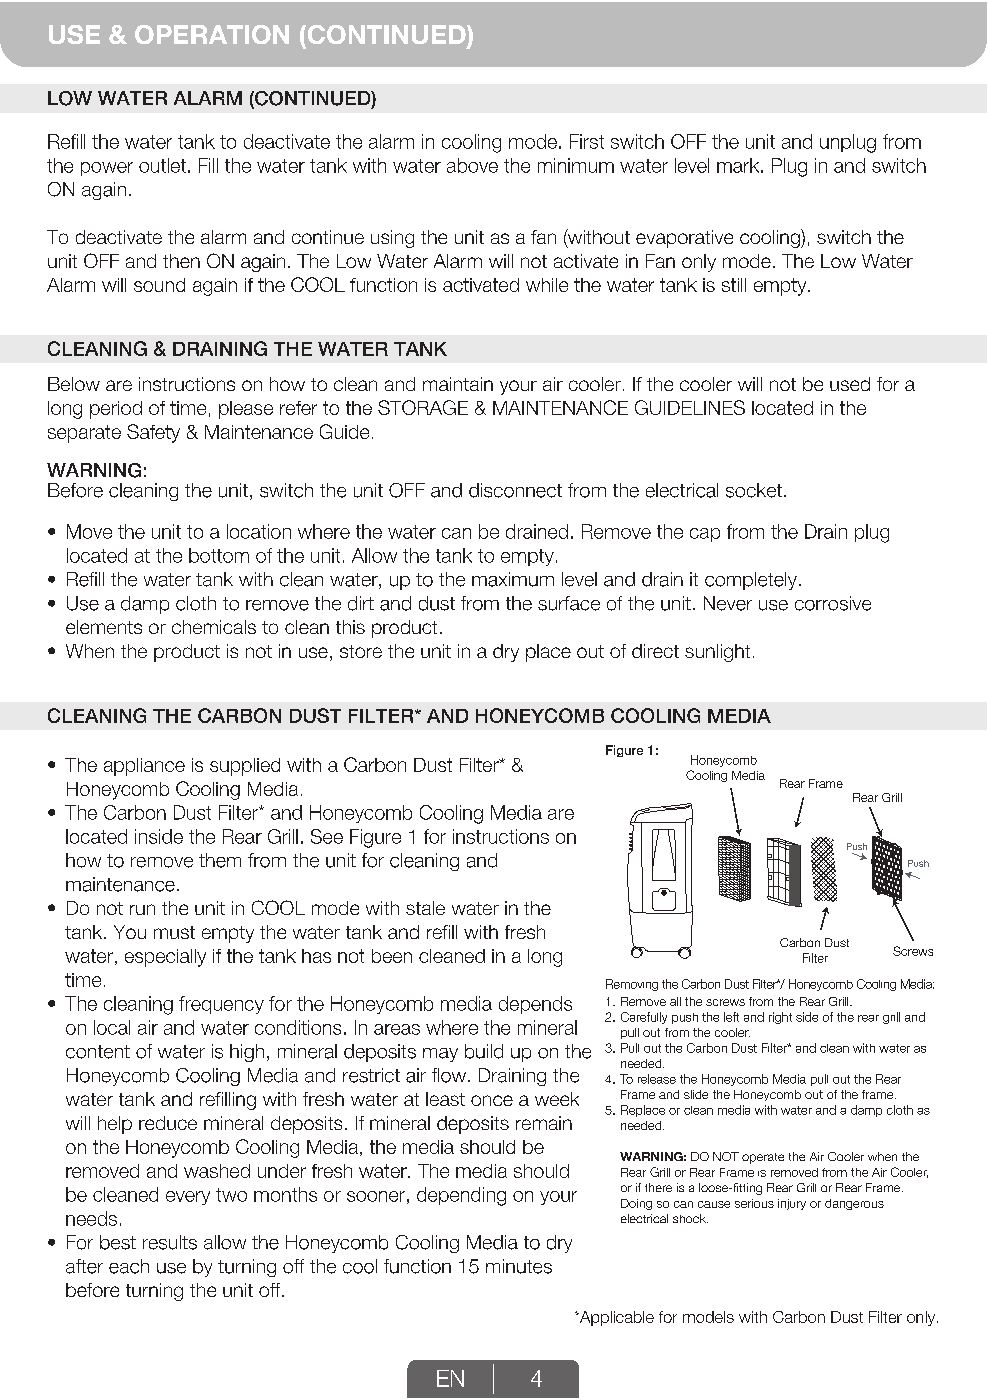 Image resolution: width=988 pixels, height=1400 pixels. Describe the element at coordinates (780, 1018) in the screenshot. I see `right` at that location.
